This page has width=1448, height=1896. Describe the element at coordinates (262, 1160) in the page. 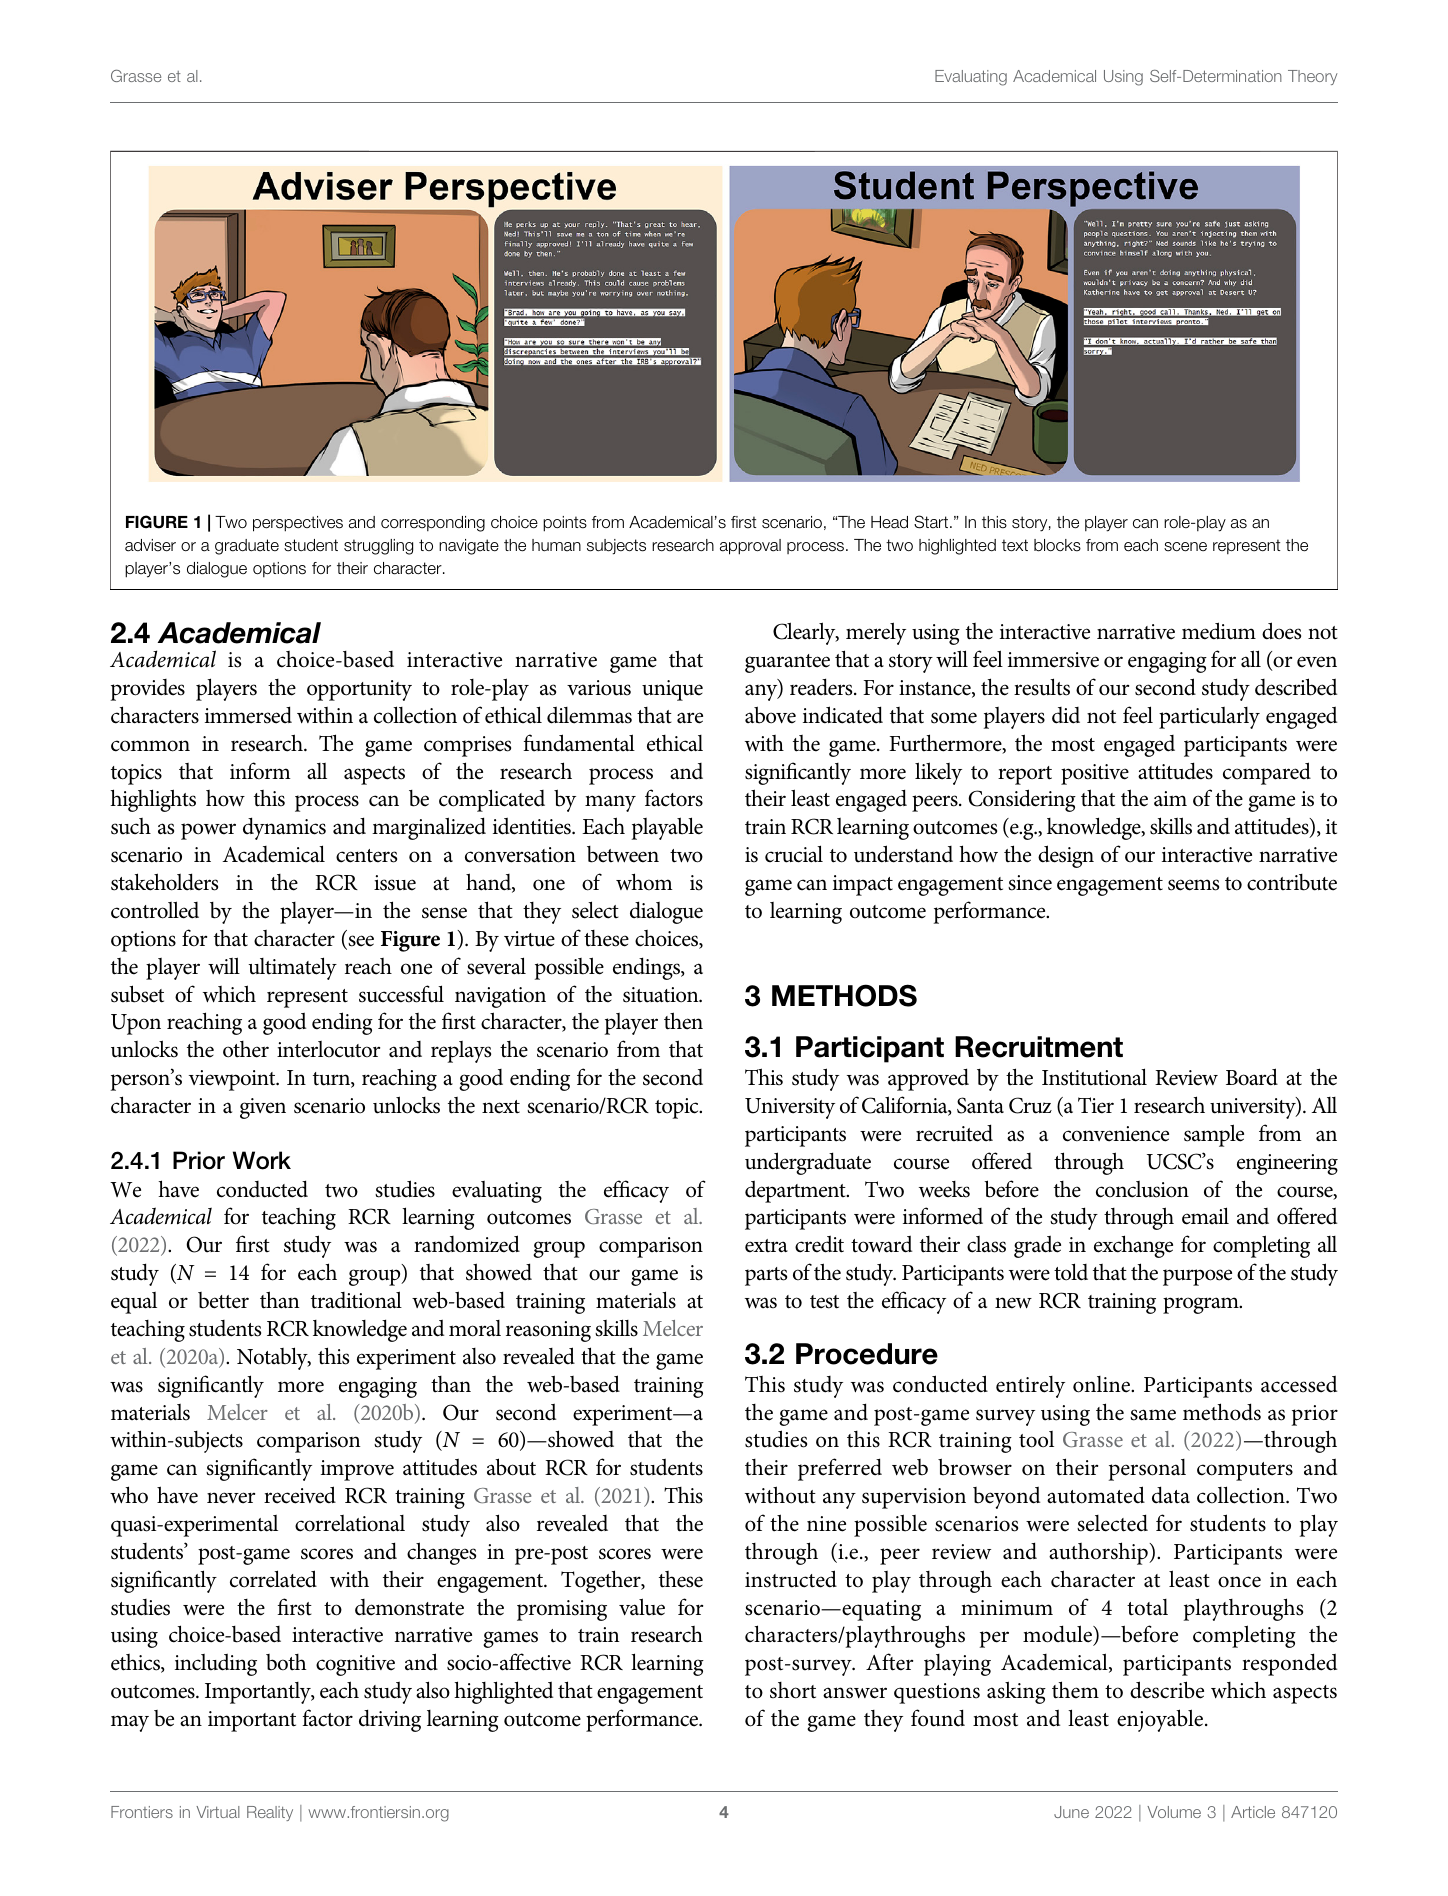

I see `Work` at that location.
